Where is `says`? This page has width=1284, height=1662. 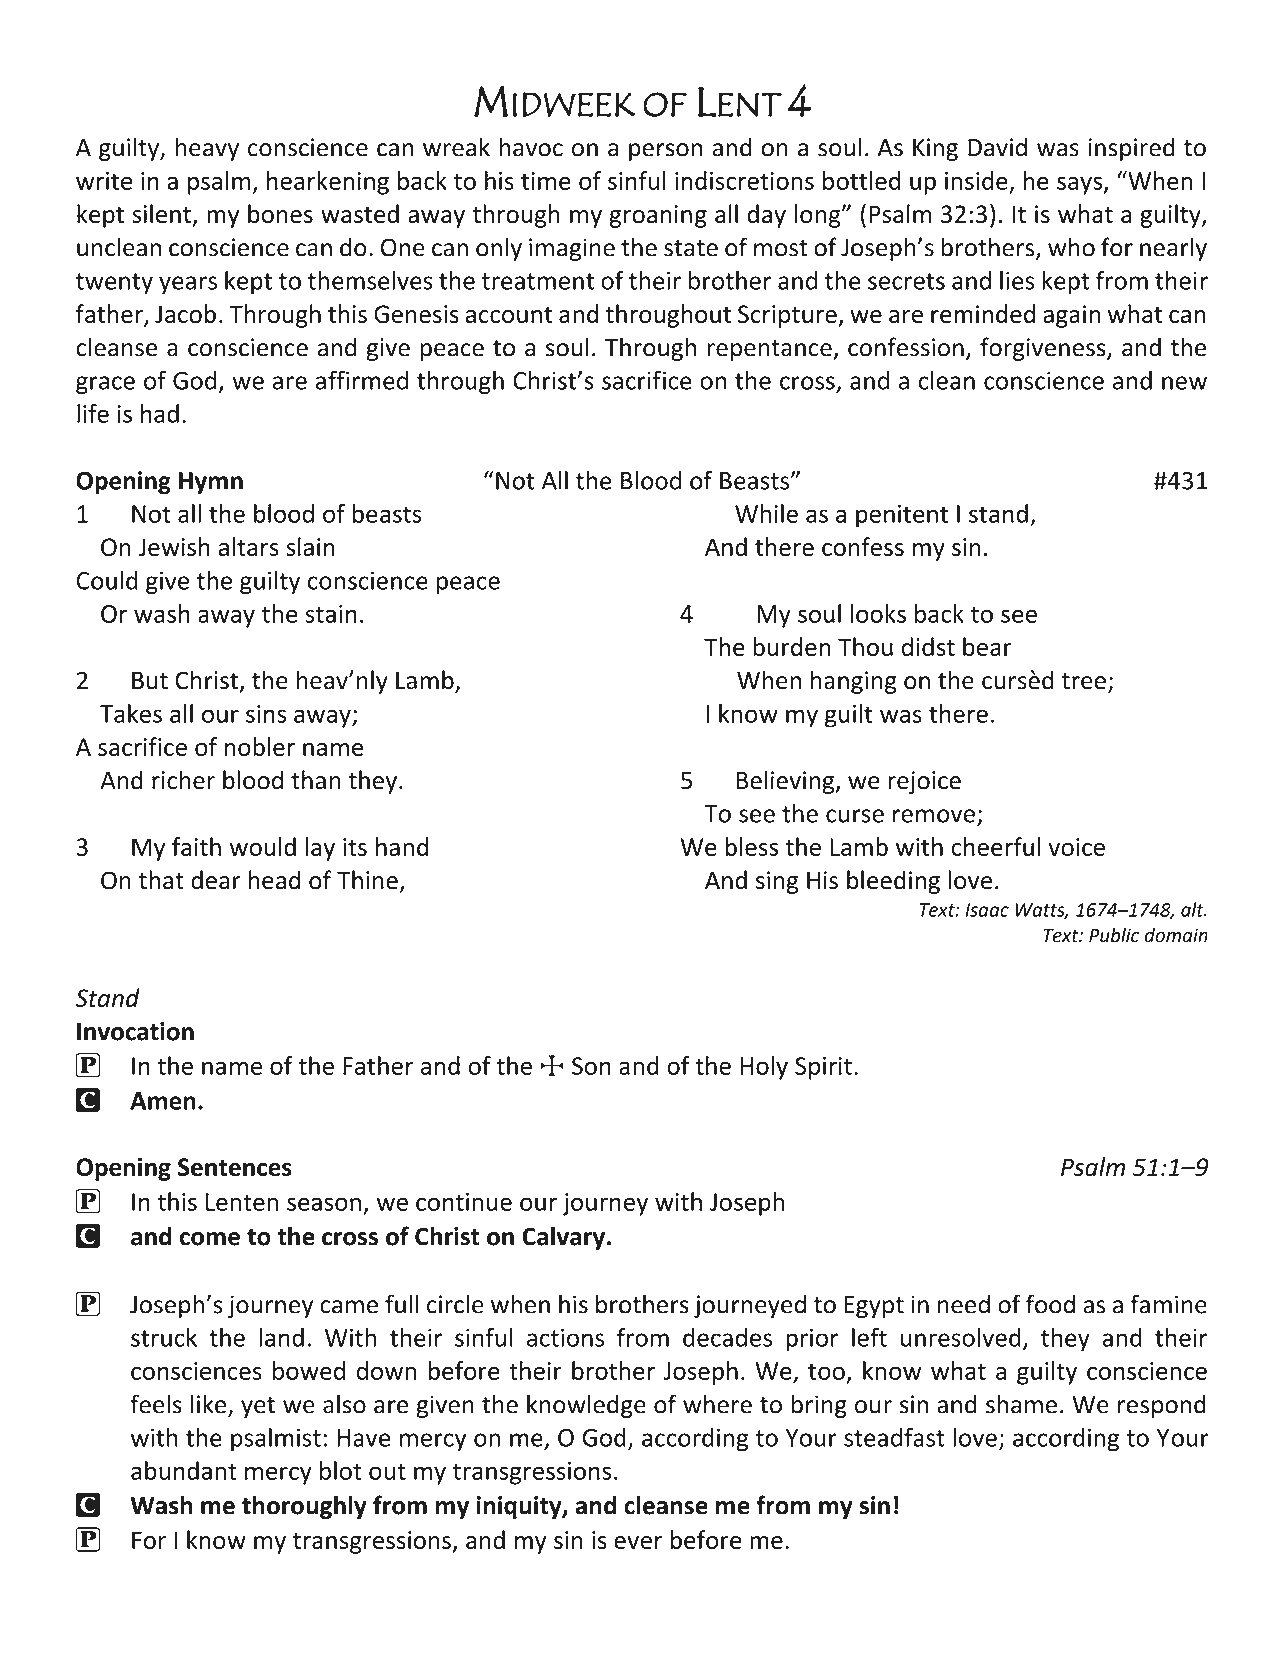
says is located at coordinates (1081, 185).
